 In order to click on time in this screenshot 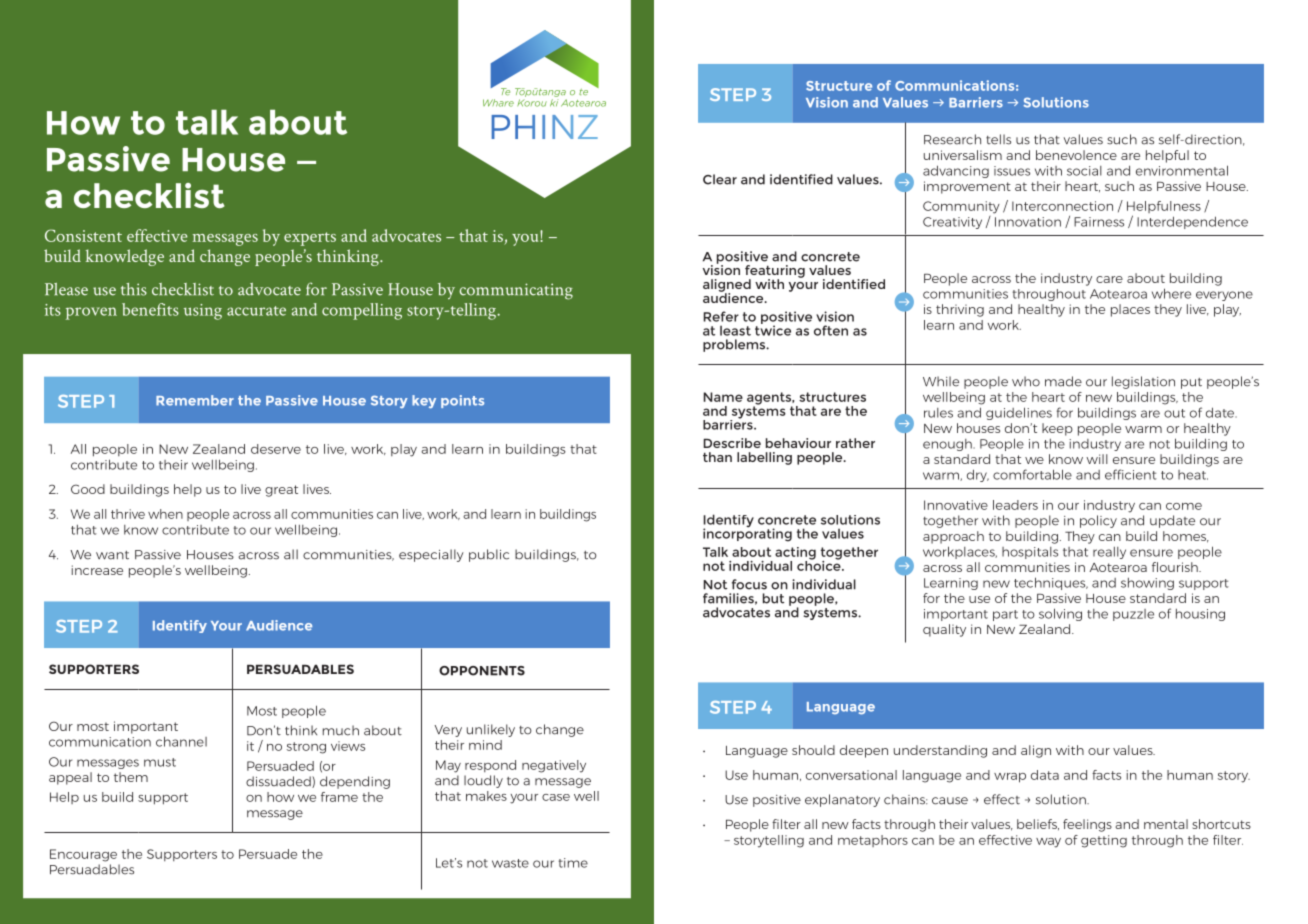, I will do `click(573, 863)`.
